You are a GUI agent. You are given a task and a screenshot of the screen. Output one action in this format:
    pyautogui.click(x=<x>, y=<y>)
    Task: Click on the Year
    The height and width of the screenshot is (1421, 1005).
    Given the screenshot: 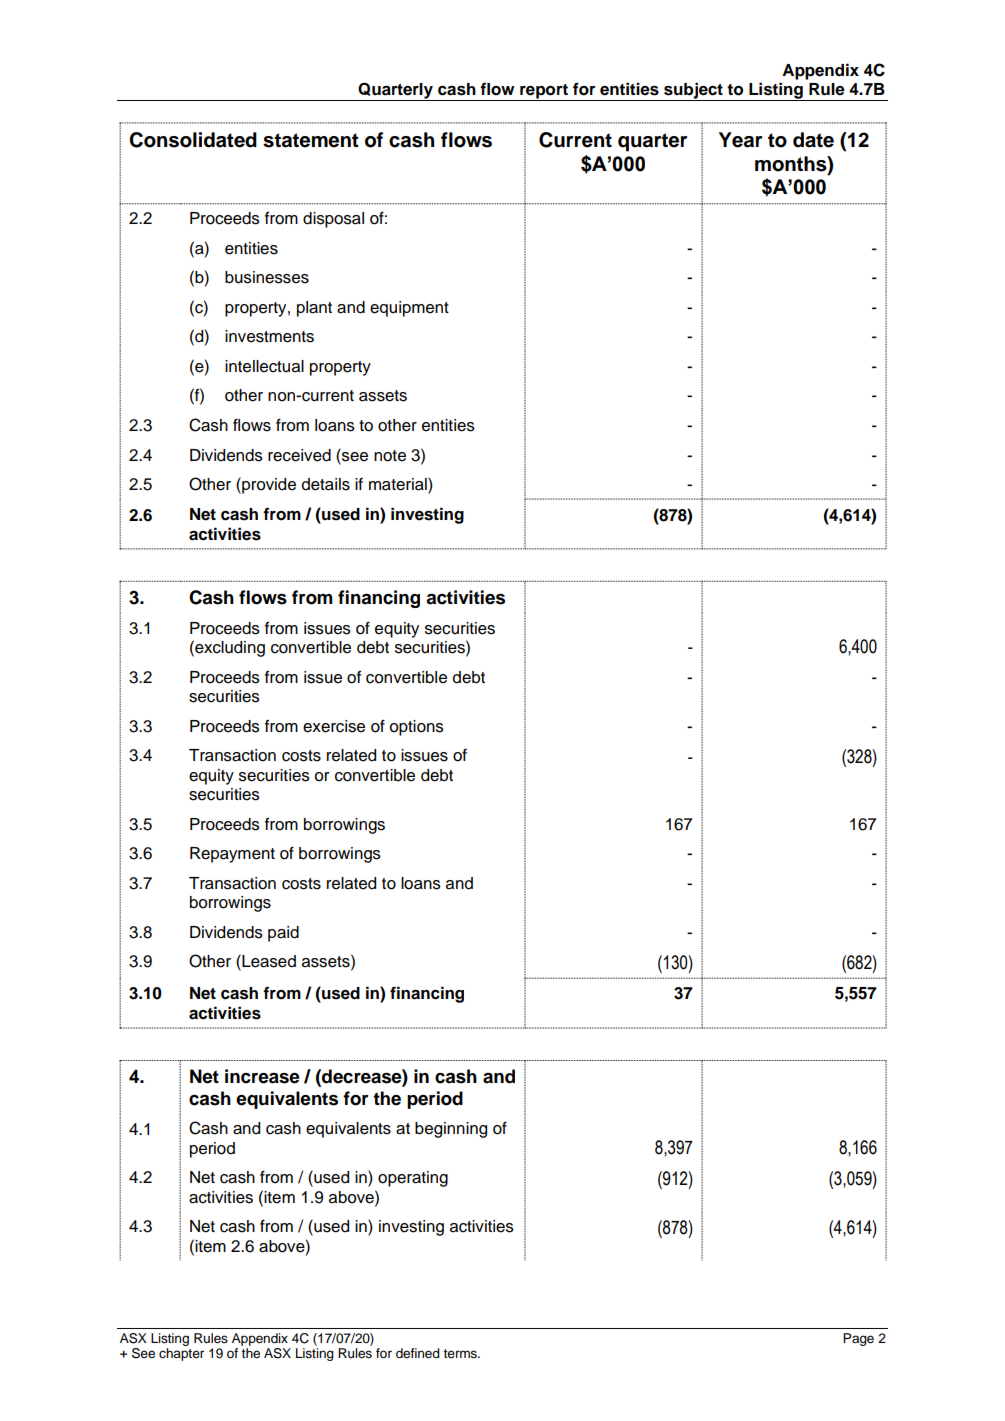 What is the action you would take?
    pyautogui.click(x=740, y=140)
